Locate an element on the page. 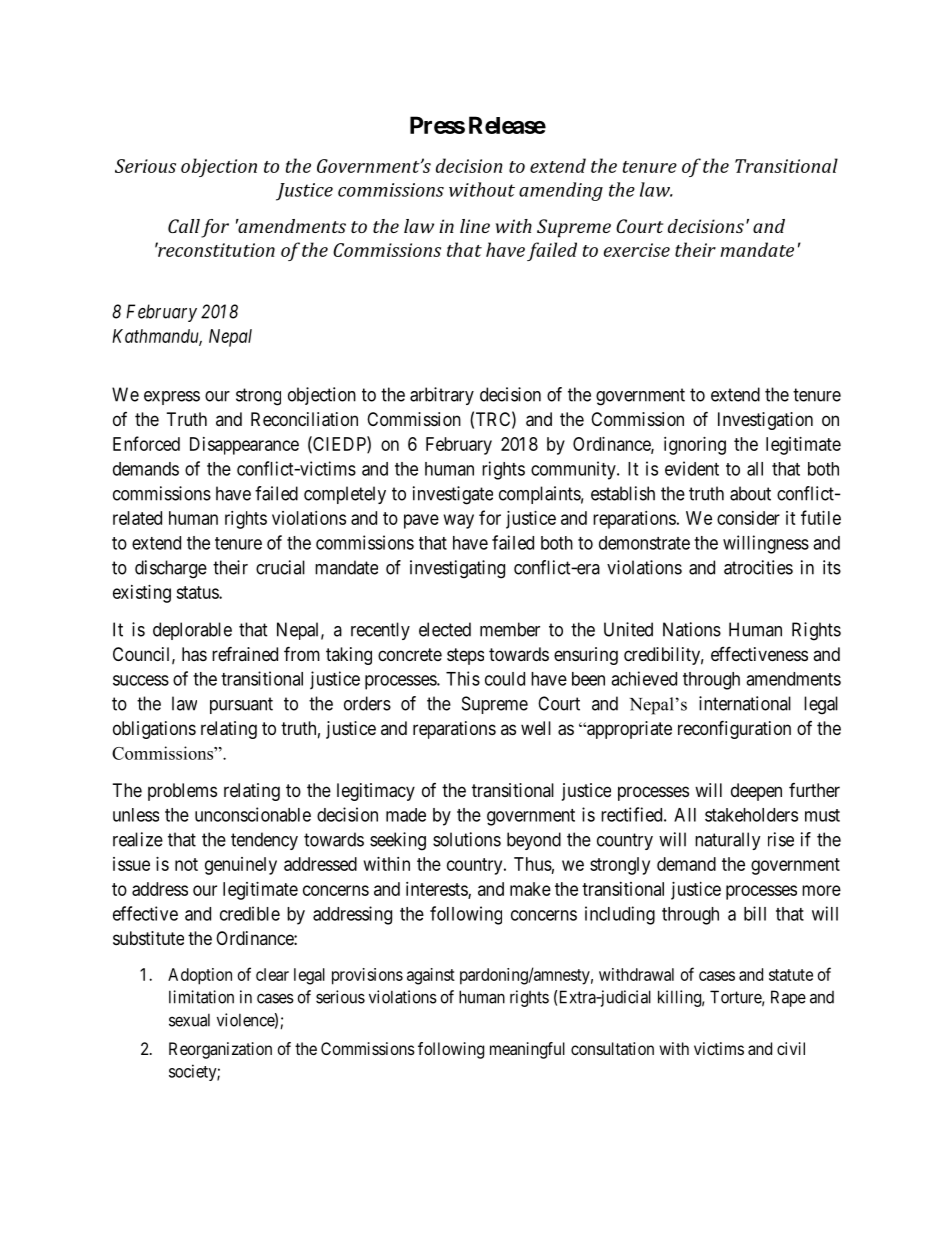  Investigation is located at coordinates (765, 421).
